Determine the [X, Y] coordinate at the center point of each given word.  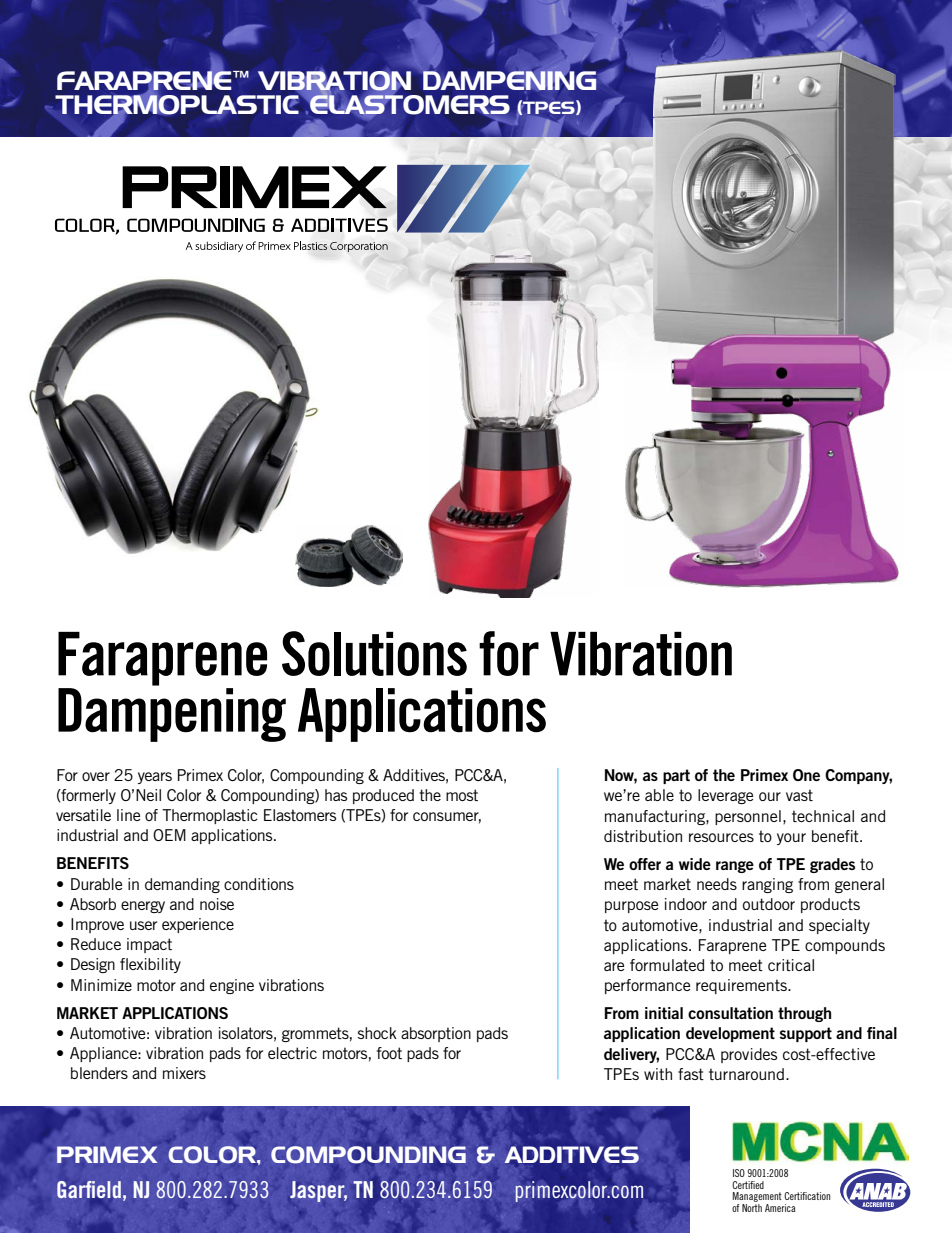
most [462, 795]
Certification [807, 1196]
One [806, 775]
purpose [631, 907]
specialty [839, 926]
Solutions [374, 653]
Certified [748, 1185]
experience [198, 925]
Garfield [89, 1189]
